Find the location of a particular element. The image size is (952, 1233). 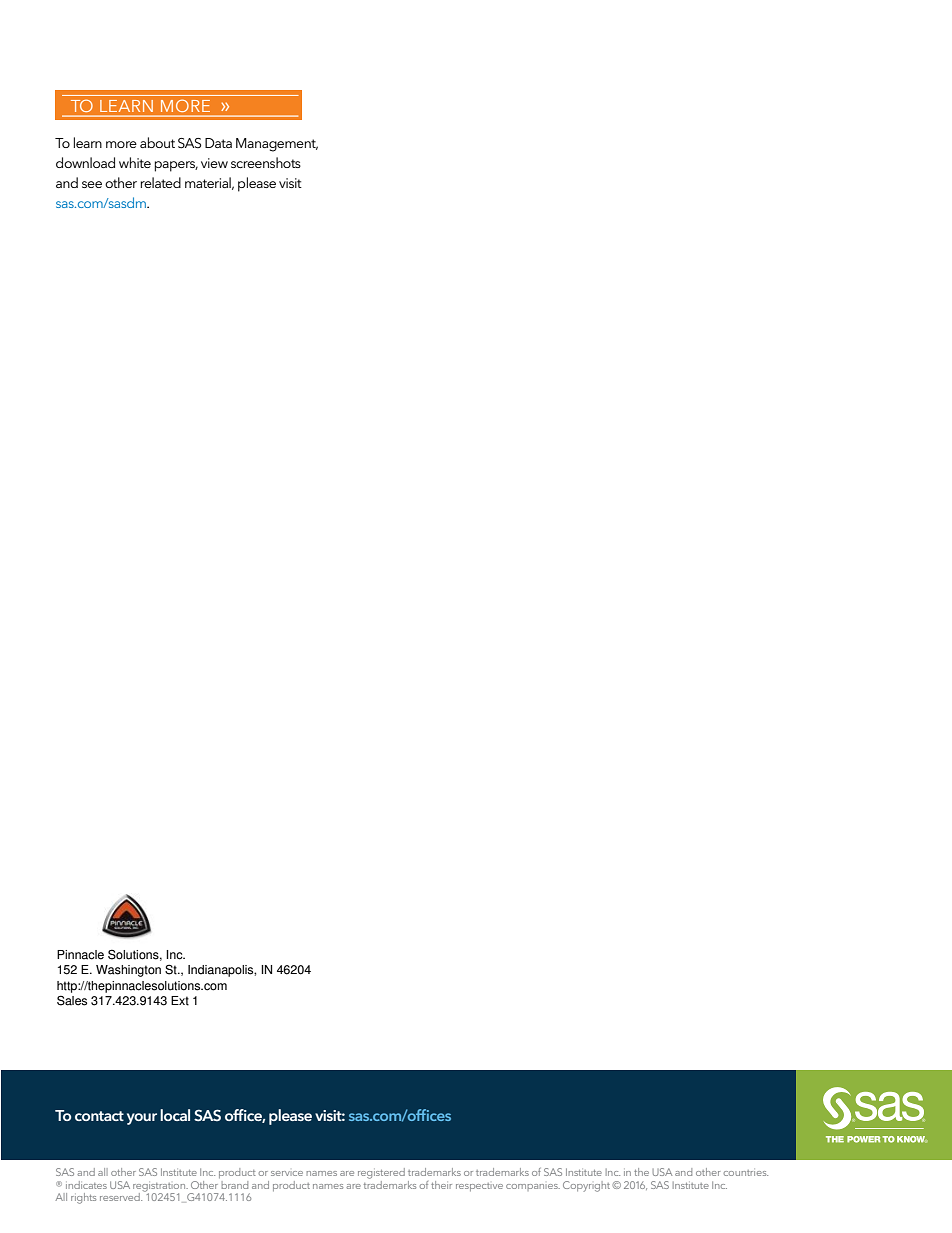

Ext is located at coordinates (180, 1001).
